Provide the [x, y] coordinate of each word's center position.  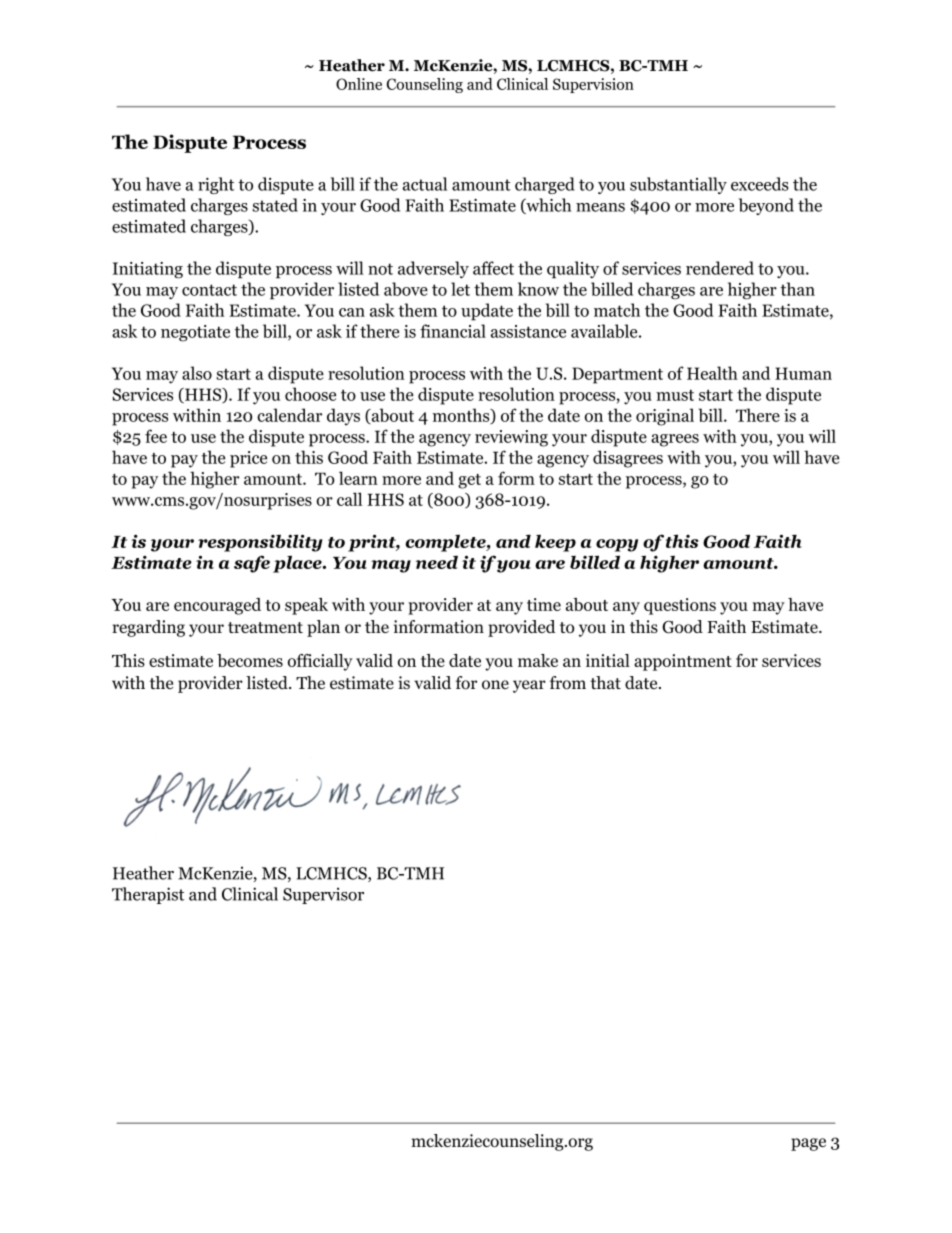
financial [453, 331]
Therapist [148, 895]
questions [680, 606]
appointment [683, 662]
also [197, 373]
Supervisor [323, 895]
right [216, 185]
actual [424, 184]
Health [712, 373]
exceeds [760, 184]
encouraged [217, 606]
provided [521, 628]
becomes [250, 660]
